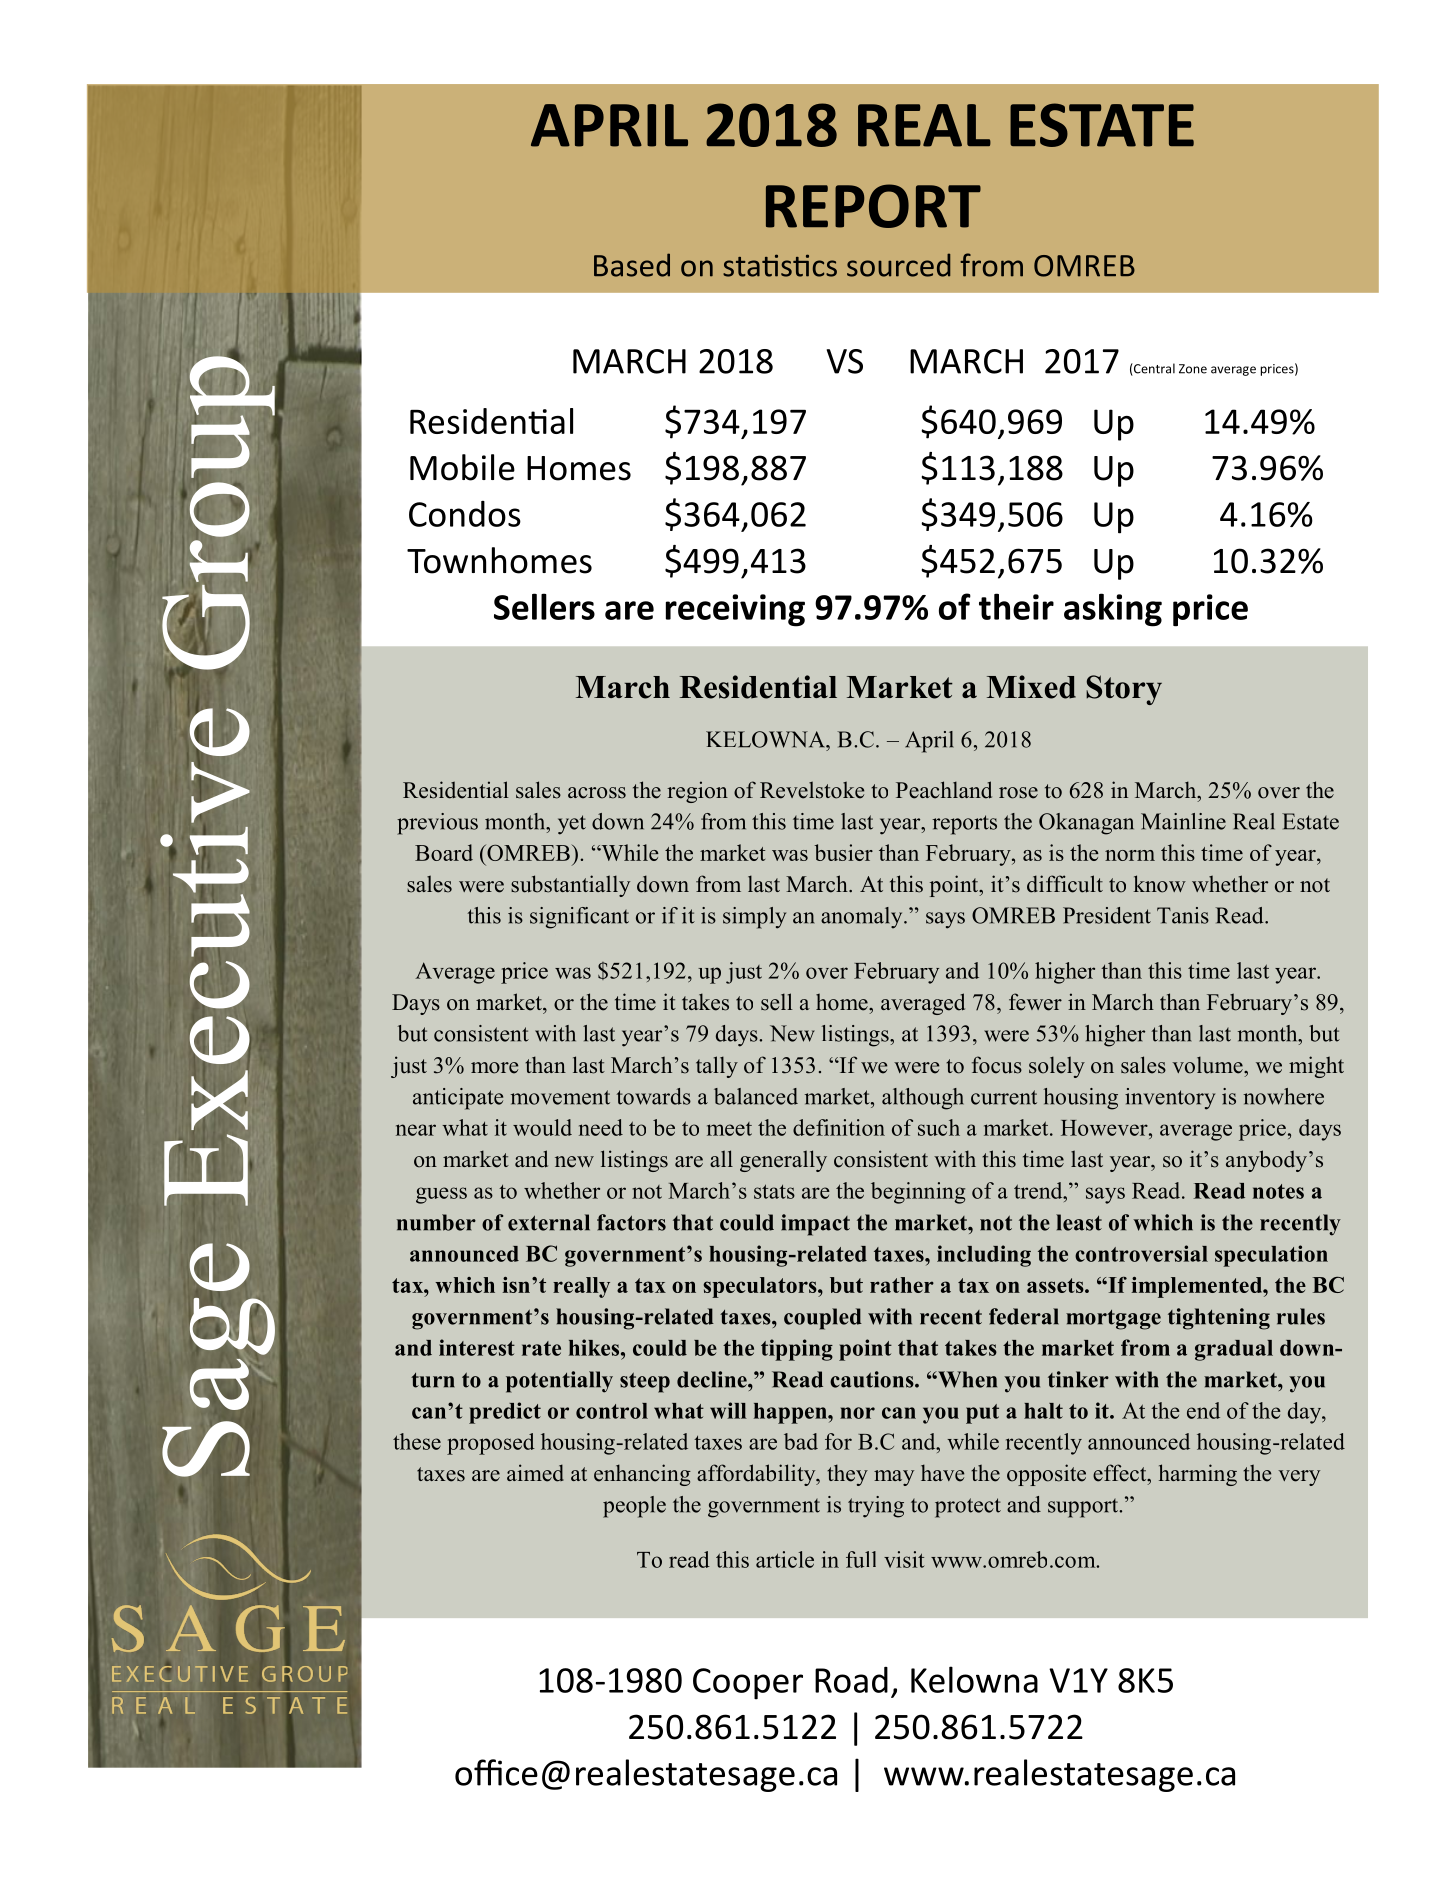  Describe the element at coordinates (812, 790) in the page. I see `Revelstoke` at that location.
